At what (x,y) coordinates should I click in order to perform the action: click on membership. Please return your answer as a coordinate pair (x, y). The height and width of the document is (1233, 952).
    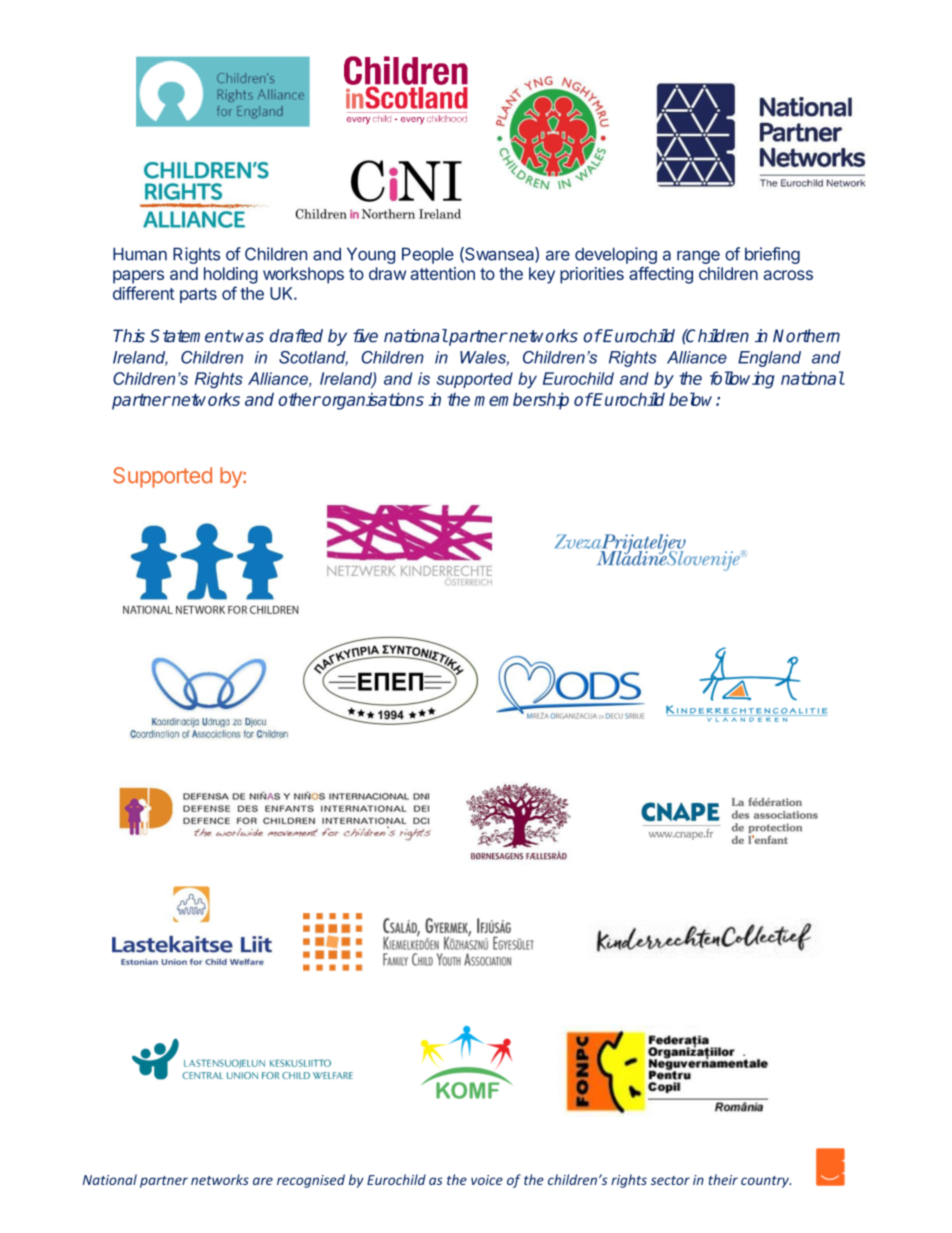
    Looking at the image, I should click on (521, 401).
